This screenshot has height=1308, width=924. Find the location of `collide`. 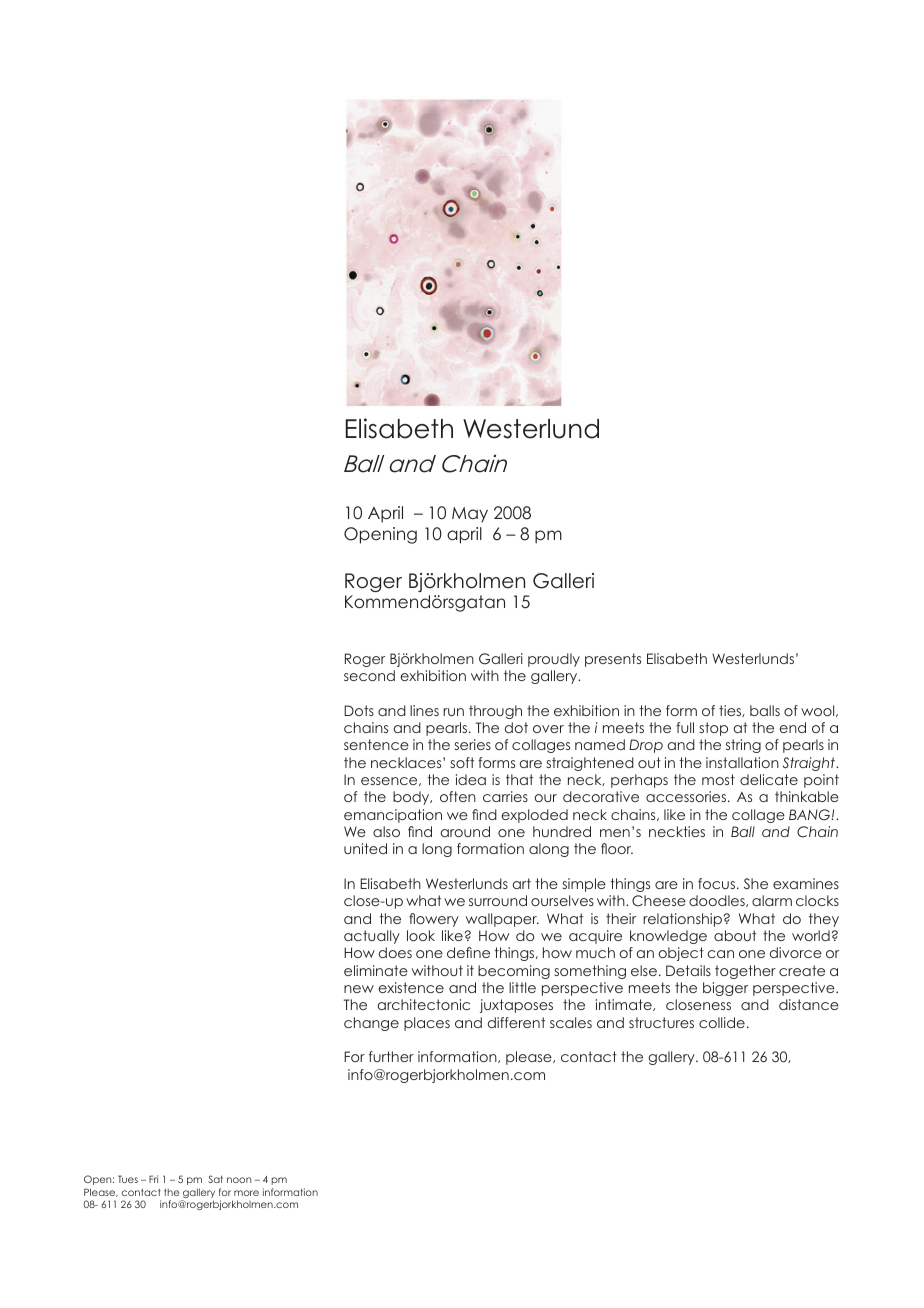

collide is located at coordinates (722, 1022).
